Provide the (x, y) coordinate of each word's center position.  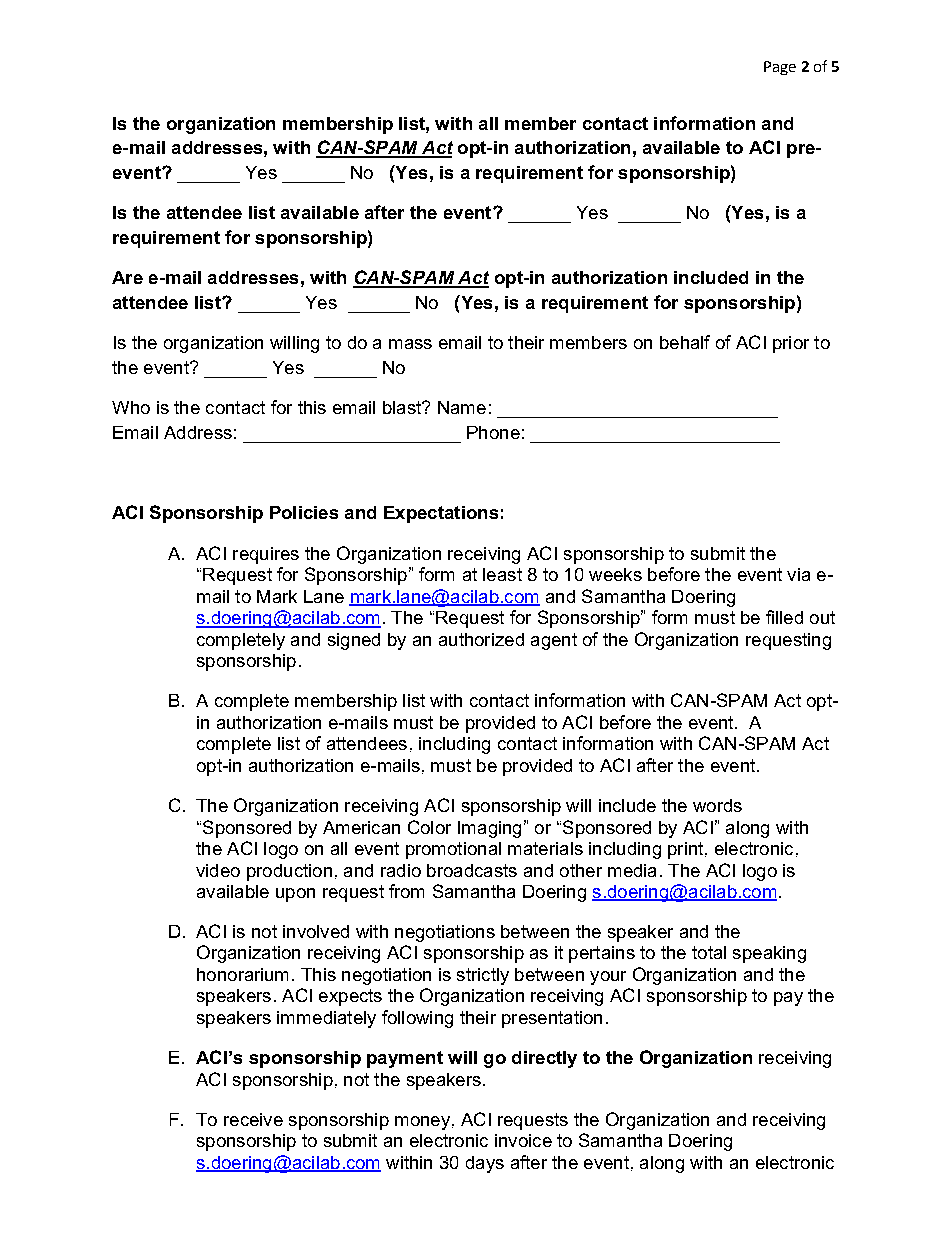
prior (791, 344)
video (218, 870)
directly (544, 1059)
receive (253, 1119)
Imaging (489, 829)
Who (131, 407)
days (485, 1164)
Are (127, 277)
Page (780, 68)
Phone (493, 432)
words (717, 805)
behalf (685, 342)
